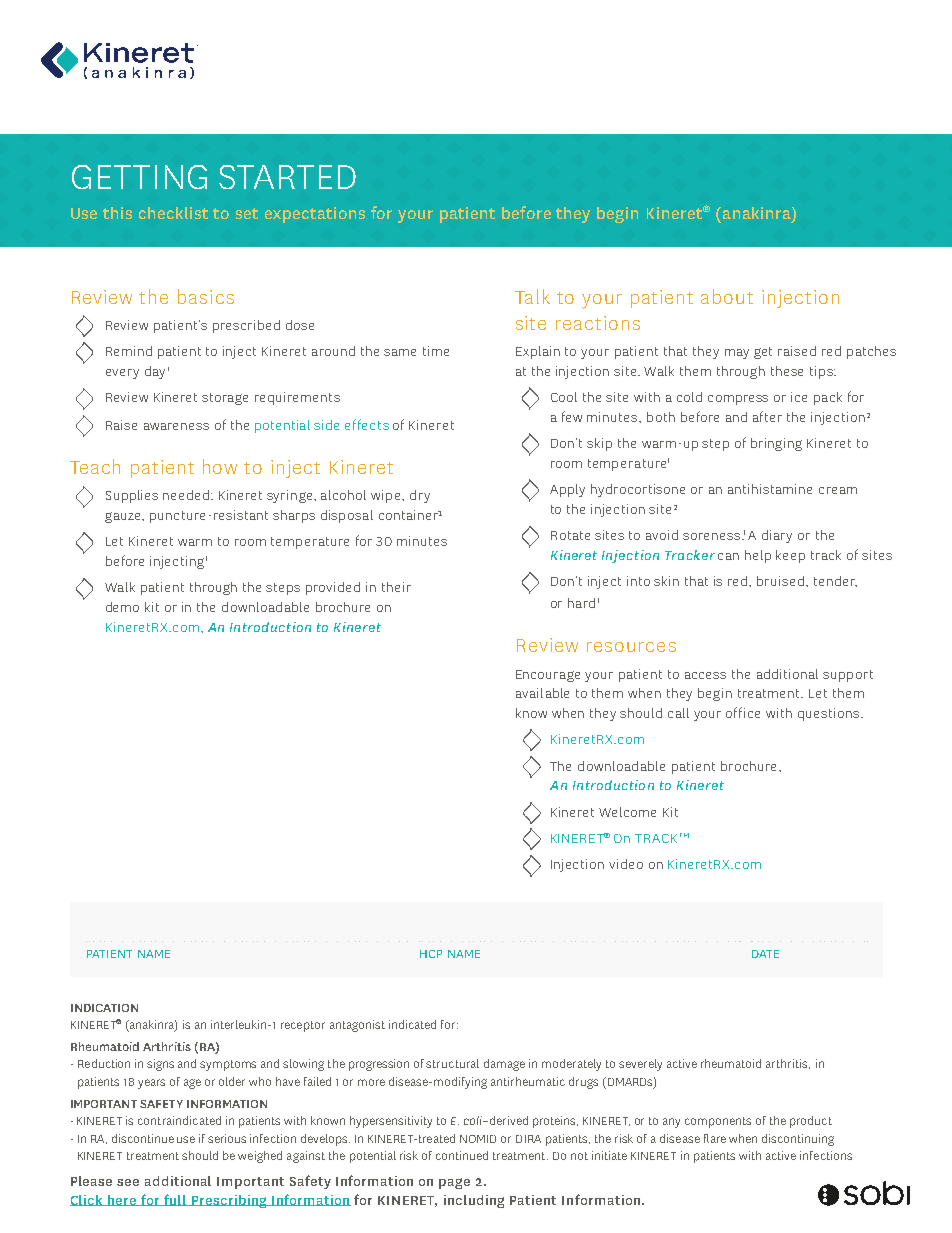  What do you see at coordinates (532, 296) in the screenshot?
I see `Talk` at bounding box center [532, 296].
